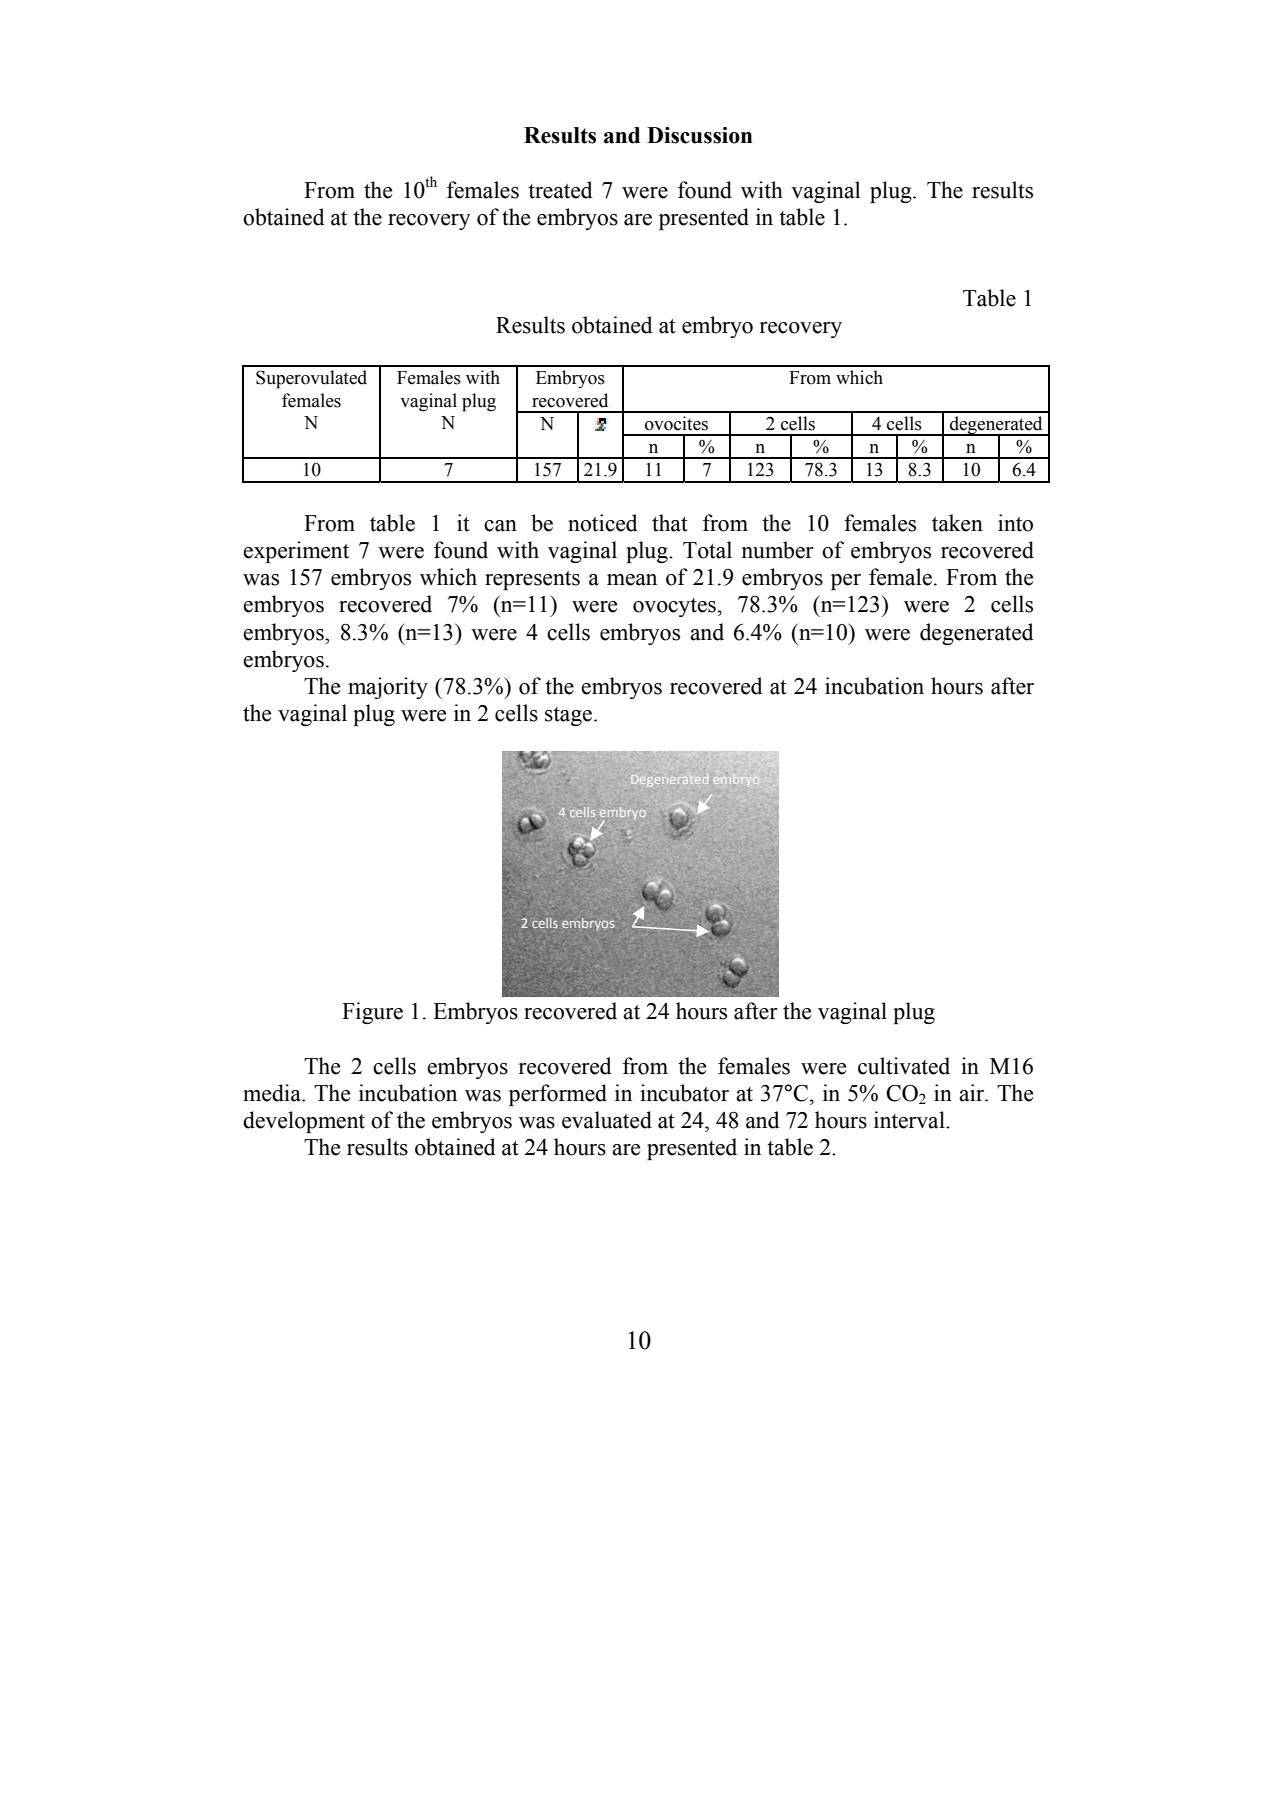 This image has height=1806, width=1277. Describe the element at coordinates (560, 190) in the image. I see `treated` at that location.
